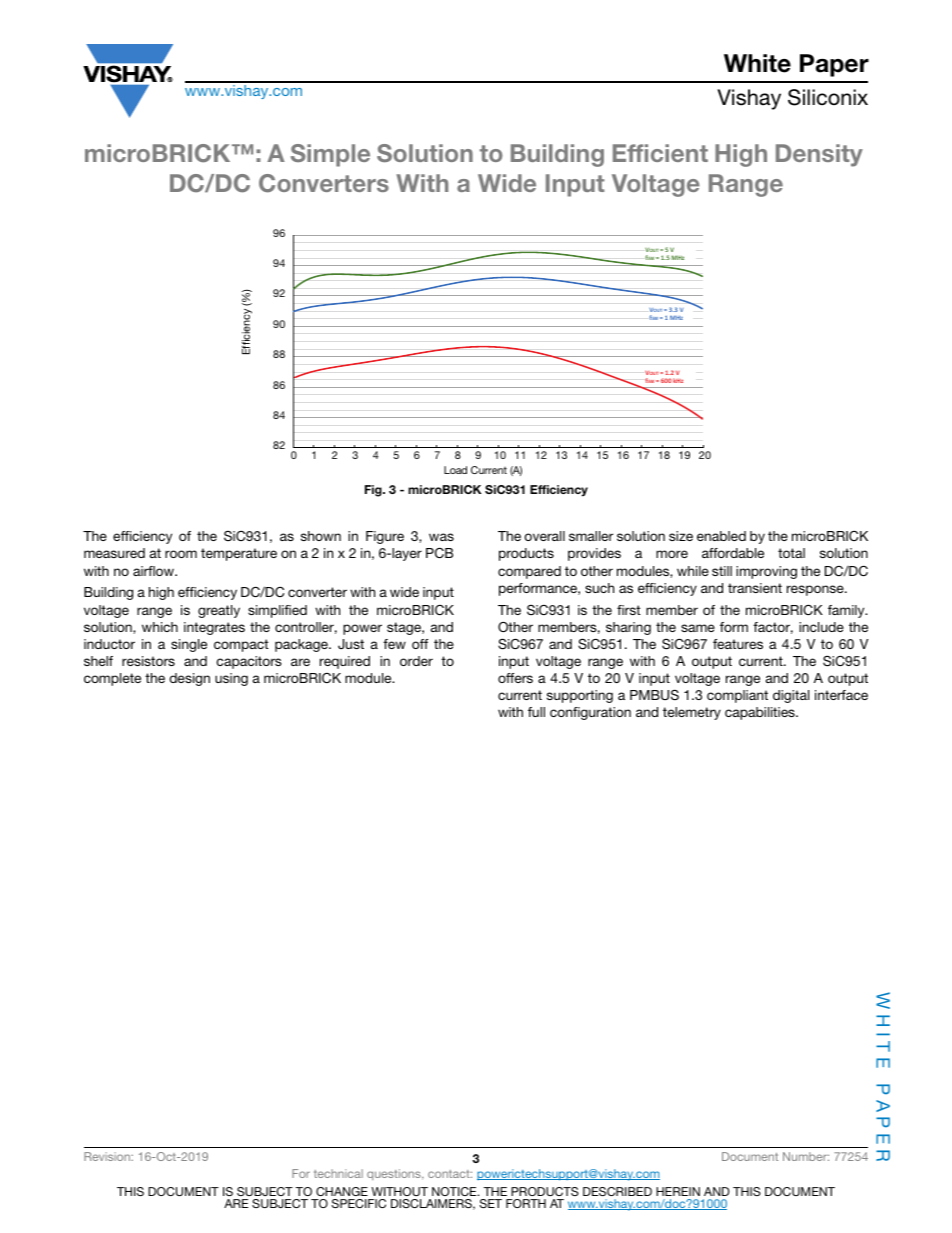 The height and width of the page is (1233, 952). Describe the element at coordinates (761, 713) in the page. I see `capabilities` at that location.
